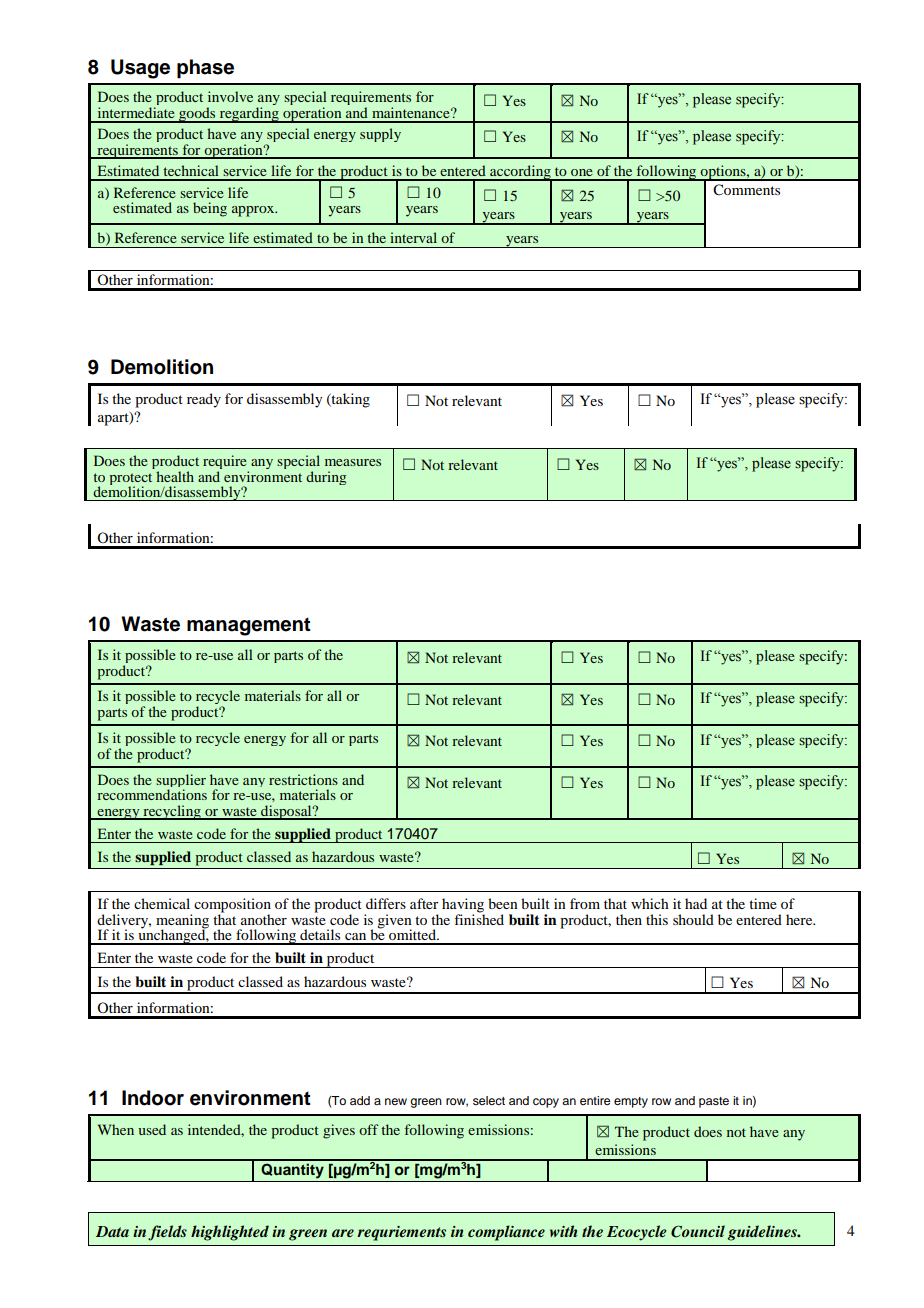 The height and width of the image is (1308, 924). I want to click on should, so click(693, 919).
